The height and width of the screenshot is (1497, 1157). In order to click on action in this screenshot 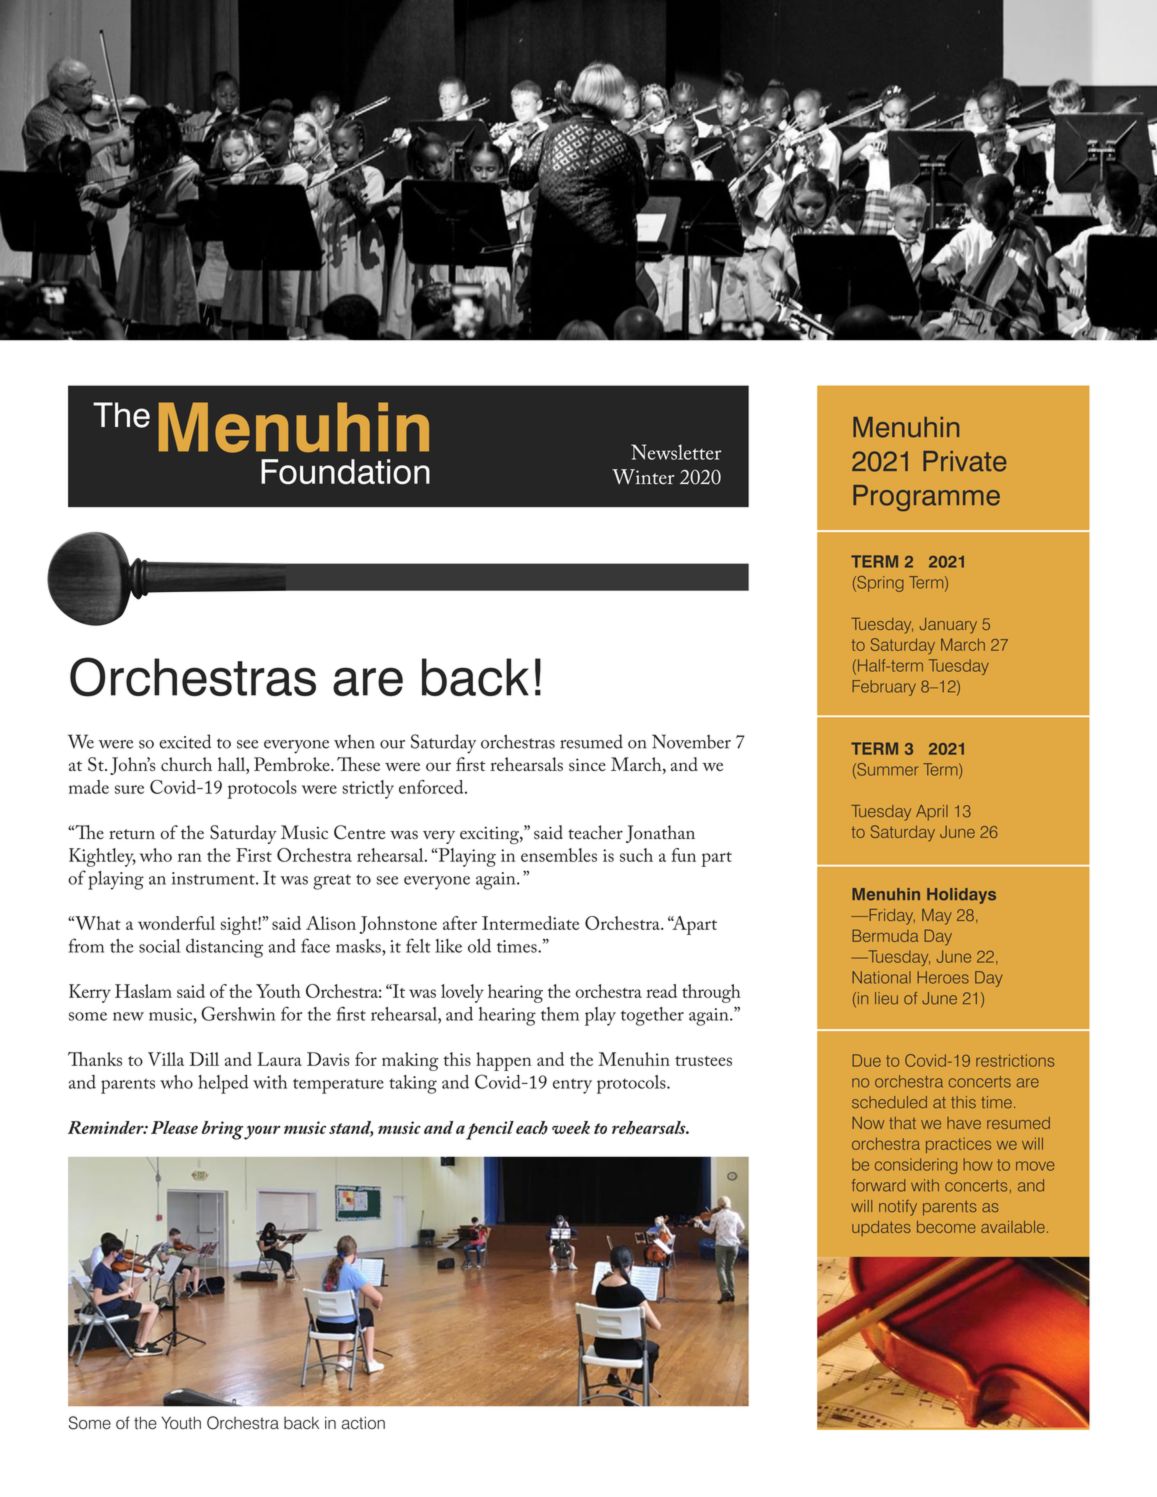, I will do `click(363, 1423)`.
